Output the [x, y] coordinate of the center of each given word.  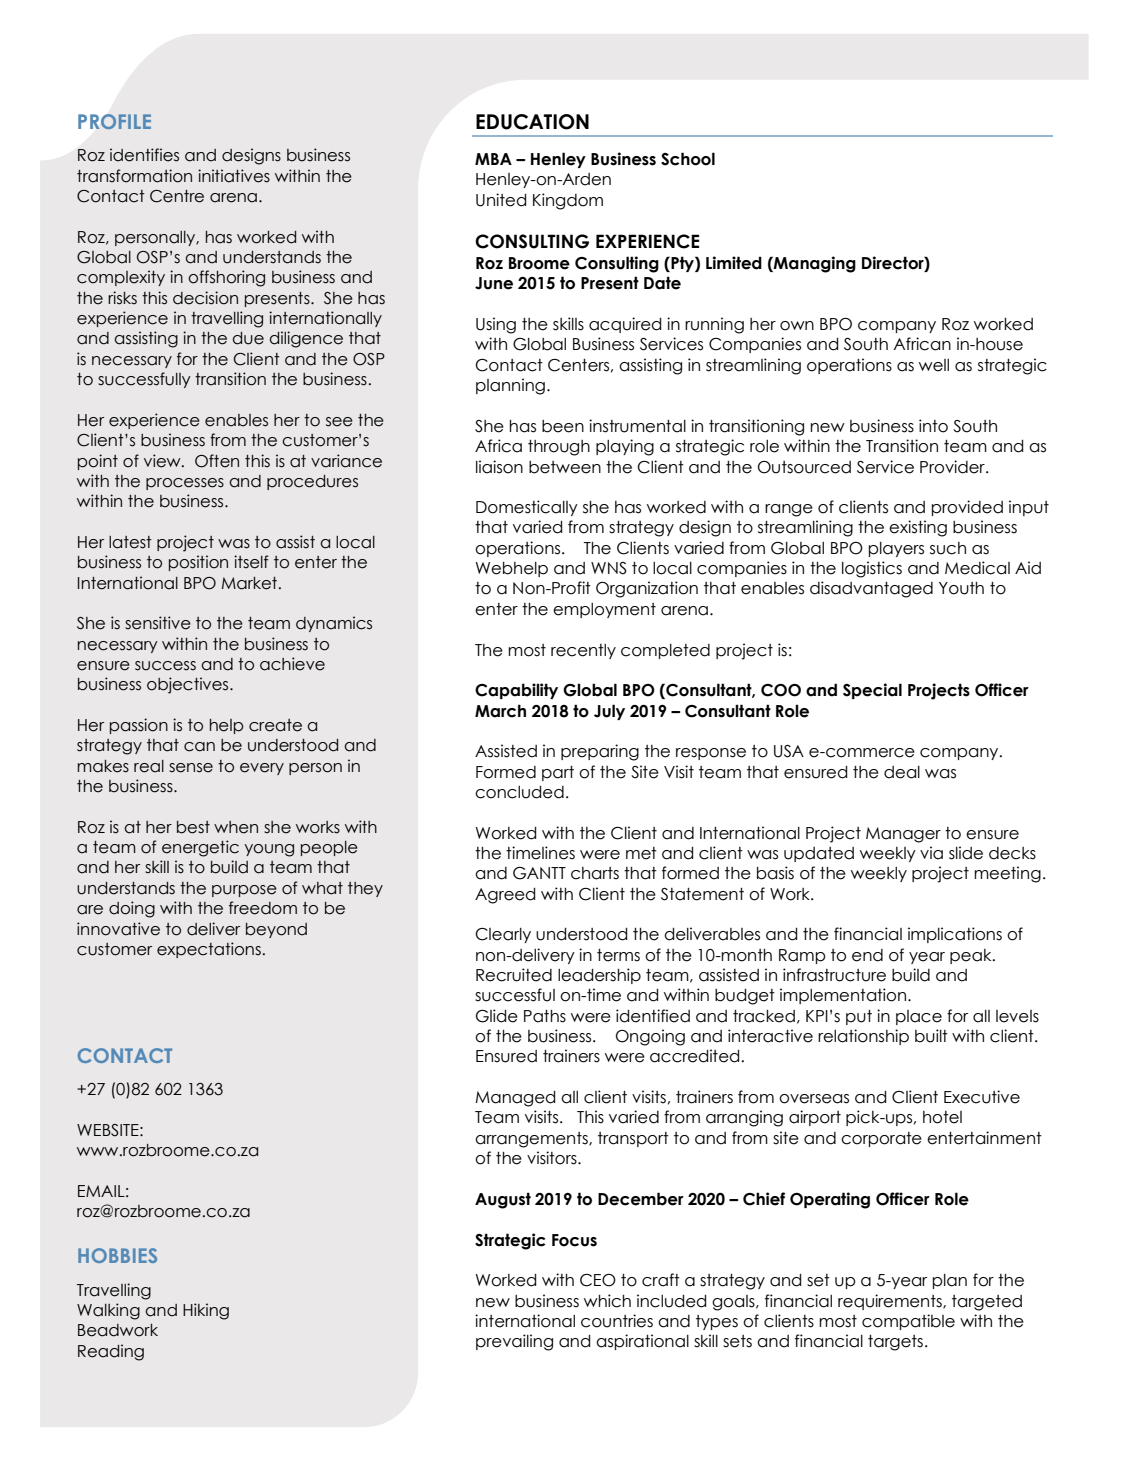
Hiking [206, 1311]
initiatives [234, 176]
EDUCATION [532, 122]
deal [902, 772]
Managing [814, 264]
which [607, 1301]
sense [191, 768]
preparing [600, 752]
